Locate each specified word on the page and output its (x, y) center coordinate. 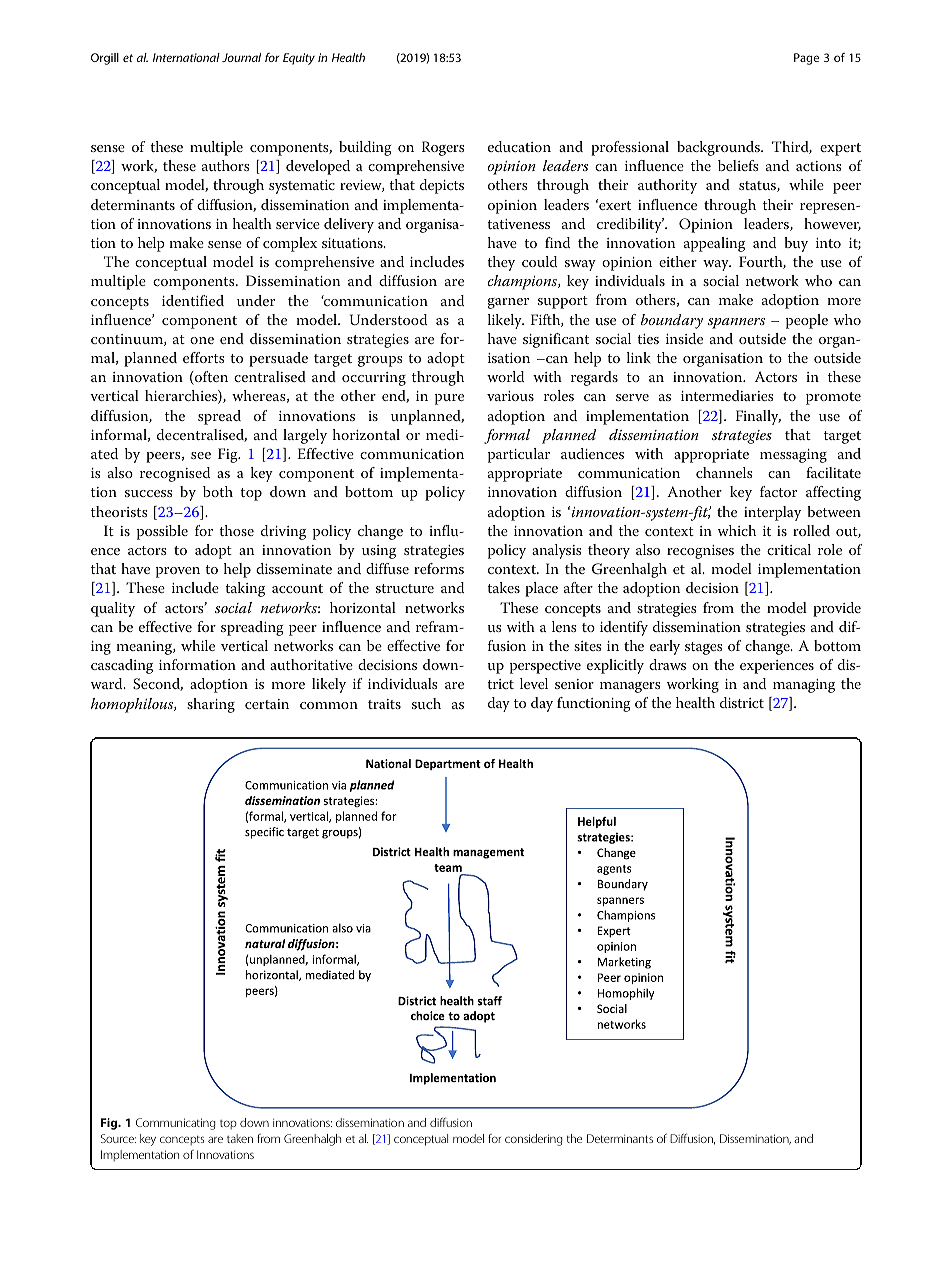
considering (534, 1140)
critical (789, 549)
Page (806, 59)
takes (503, 587)
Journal (241, 57)
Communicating (176, 1124)
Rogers (443, 148)
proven (178, 572)
